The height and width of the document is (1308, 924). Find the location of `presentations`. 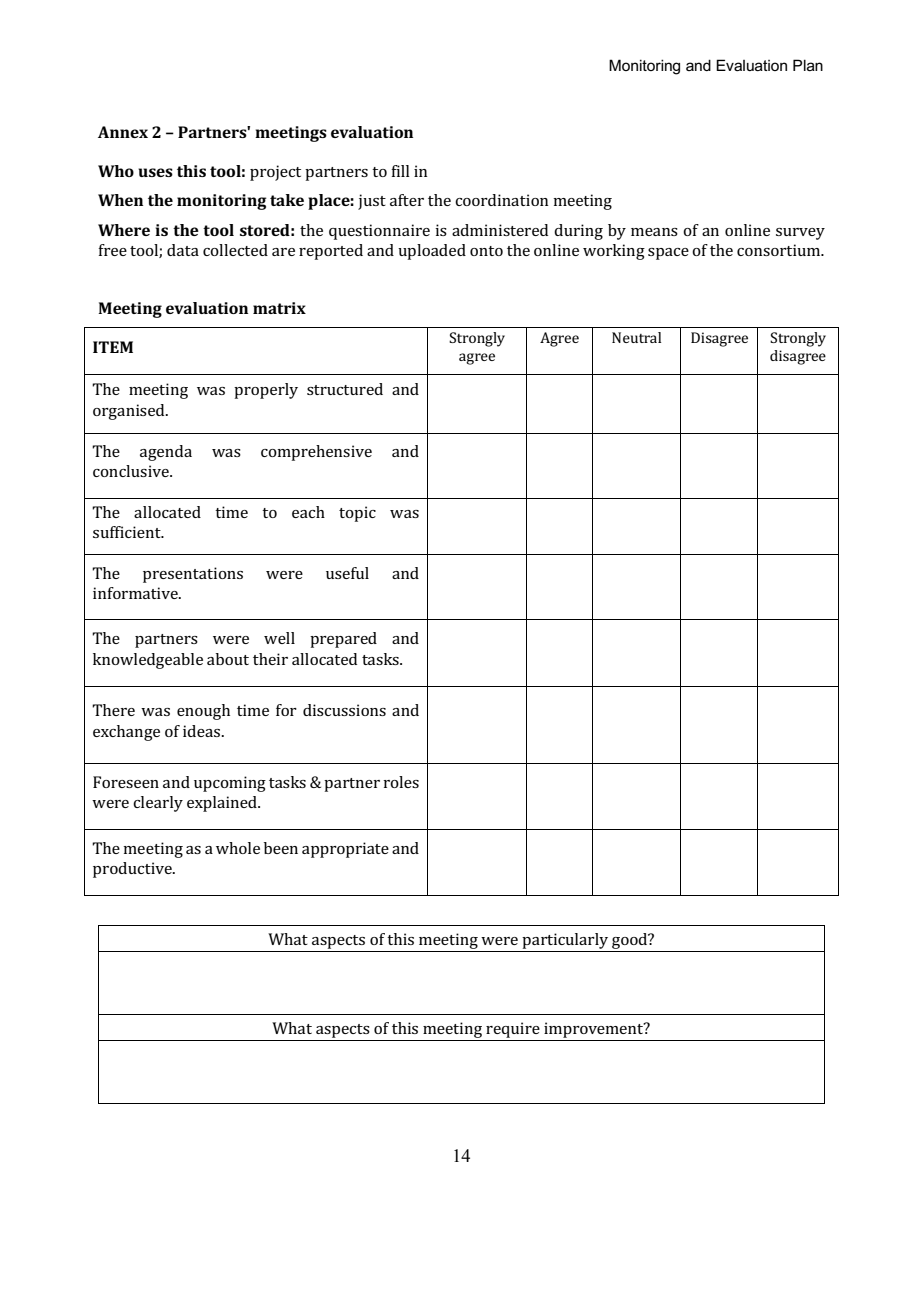

presentations is located at coordinates (193, 575).
